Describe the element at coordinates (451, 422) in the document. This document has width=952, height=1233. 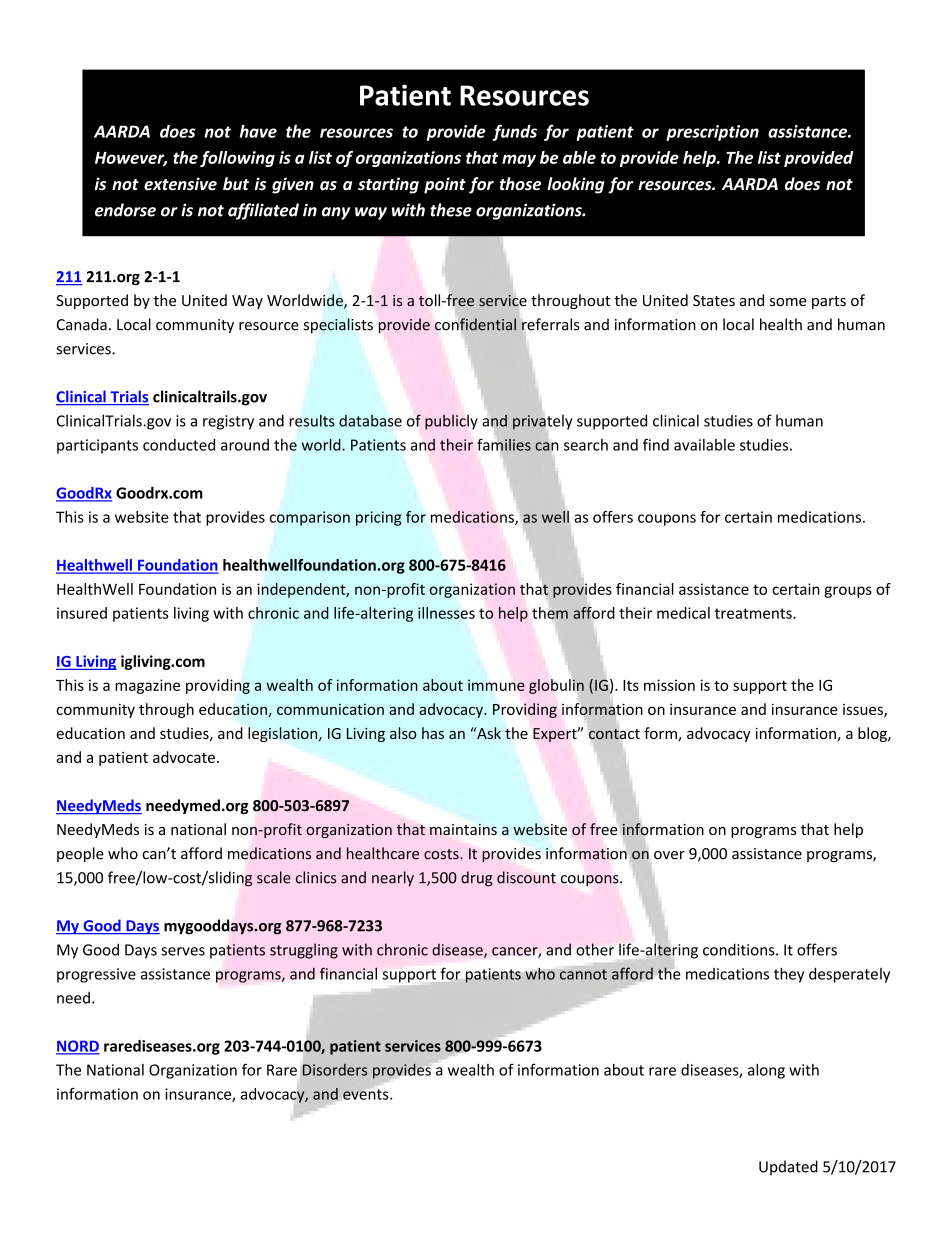
I see `publicly` at that location.
